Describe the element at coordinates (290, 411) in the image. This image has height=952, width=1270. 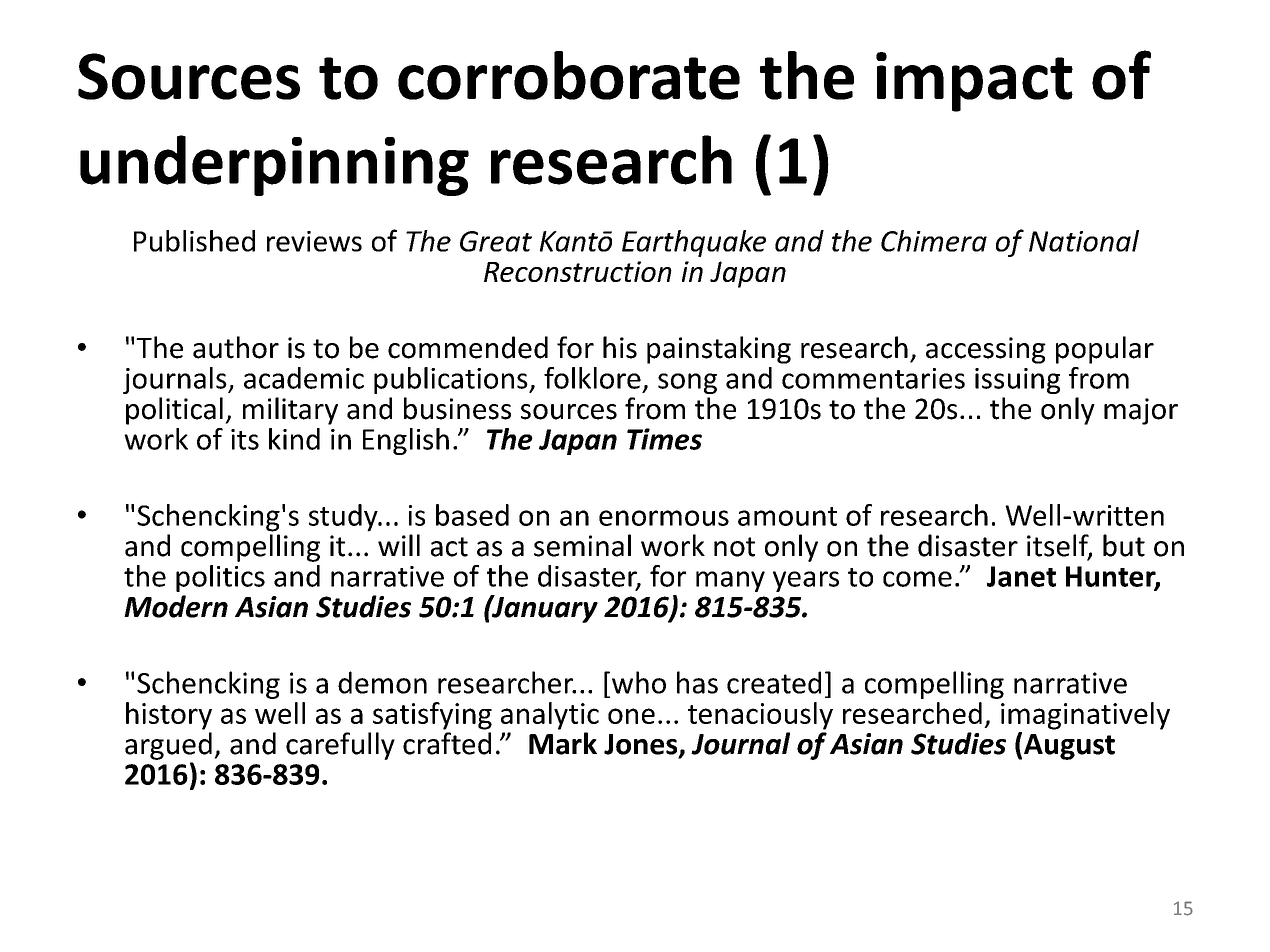
I see `military` at that location.
